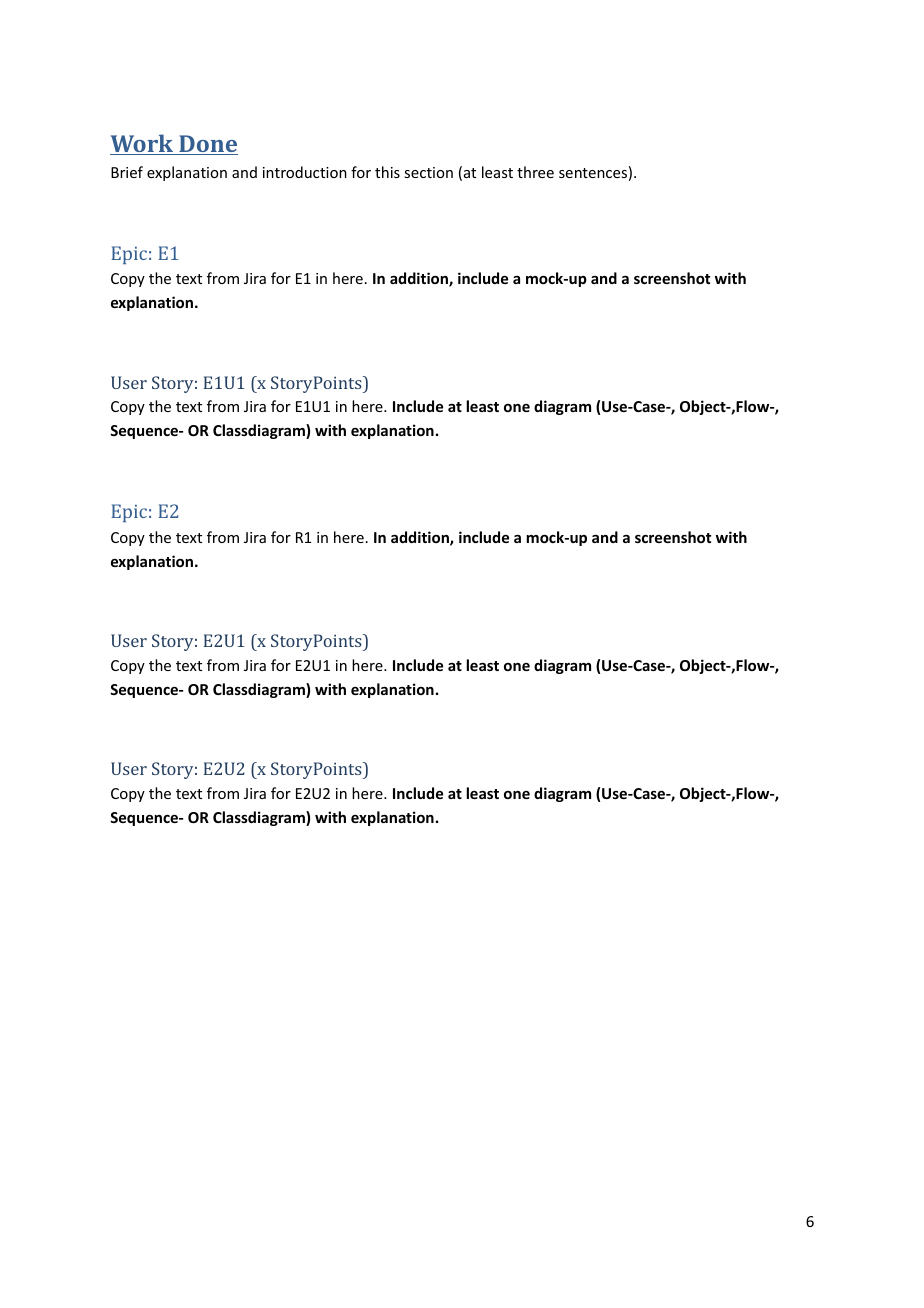  I want to click on this, so click(387, 172).
